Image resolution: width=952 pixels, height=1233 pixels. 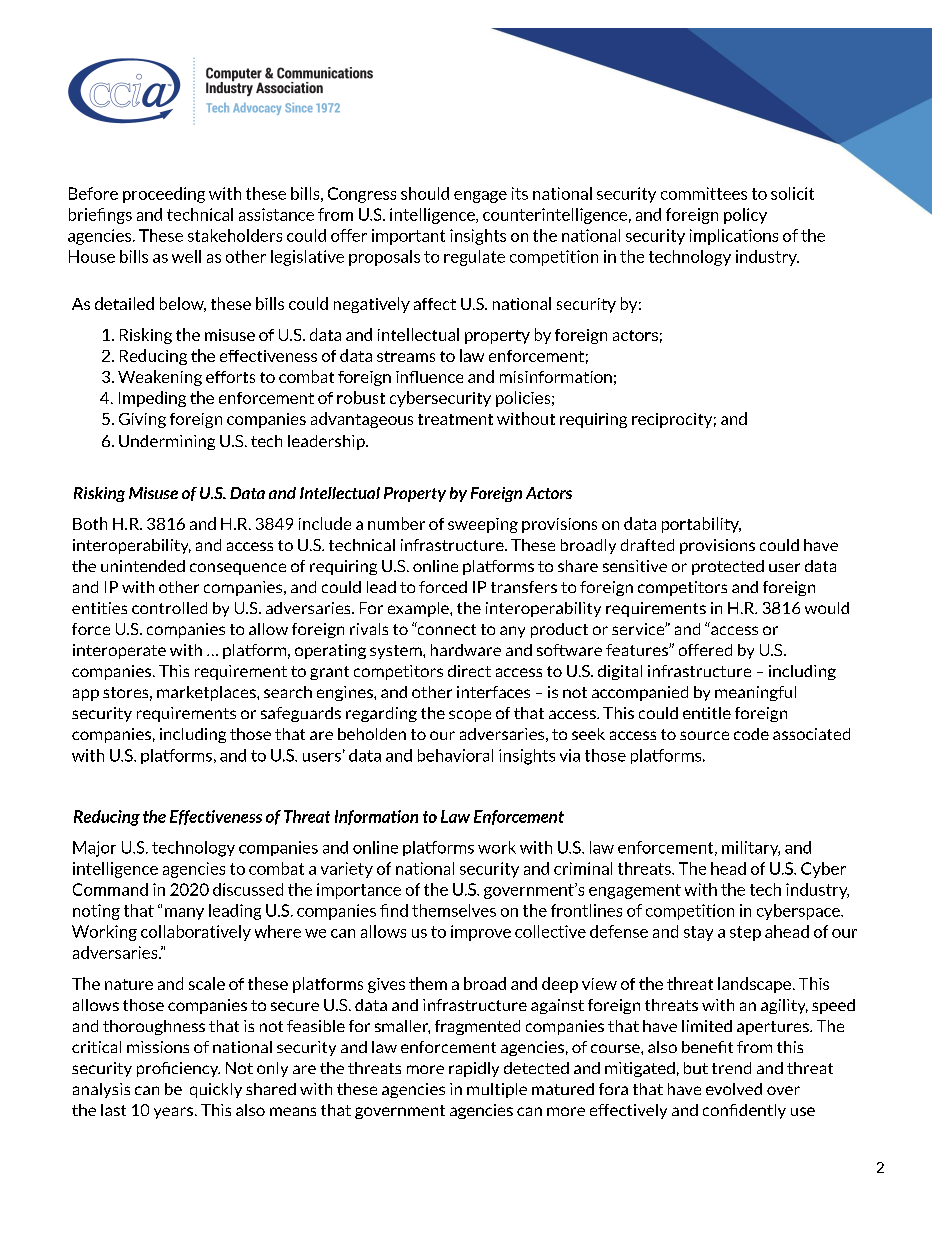 What do you see at coordinates (701, 525) in the screenshot?
I see `portability` at bounding box center [701, 525].
